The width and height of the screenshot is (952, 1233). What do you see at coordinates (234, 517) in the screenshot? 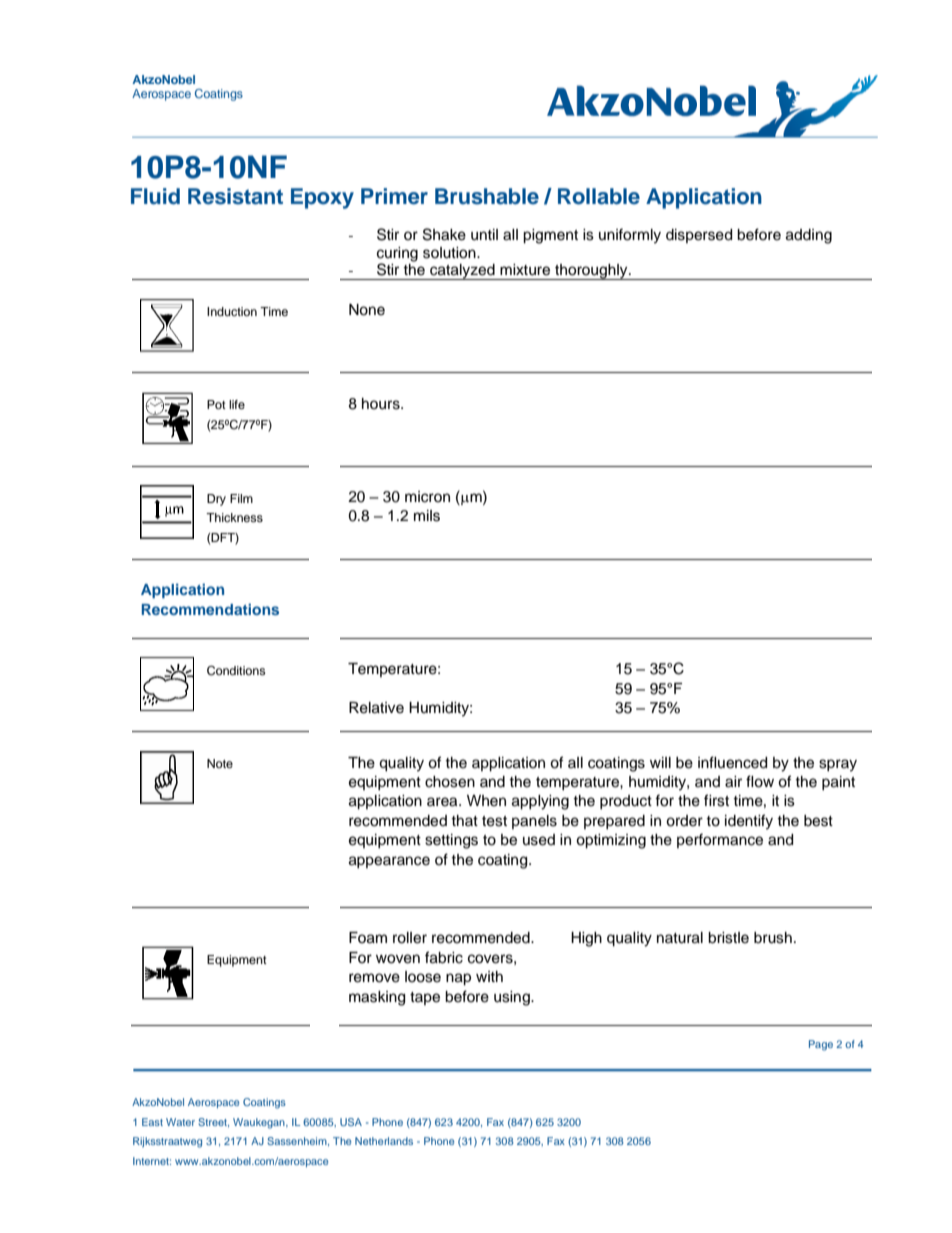
I see `Thickness` at bounding box center [234, 517].
